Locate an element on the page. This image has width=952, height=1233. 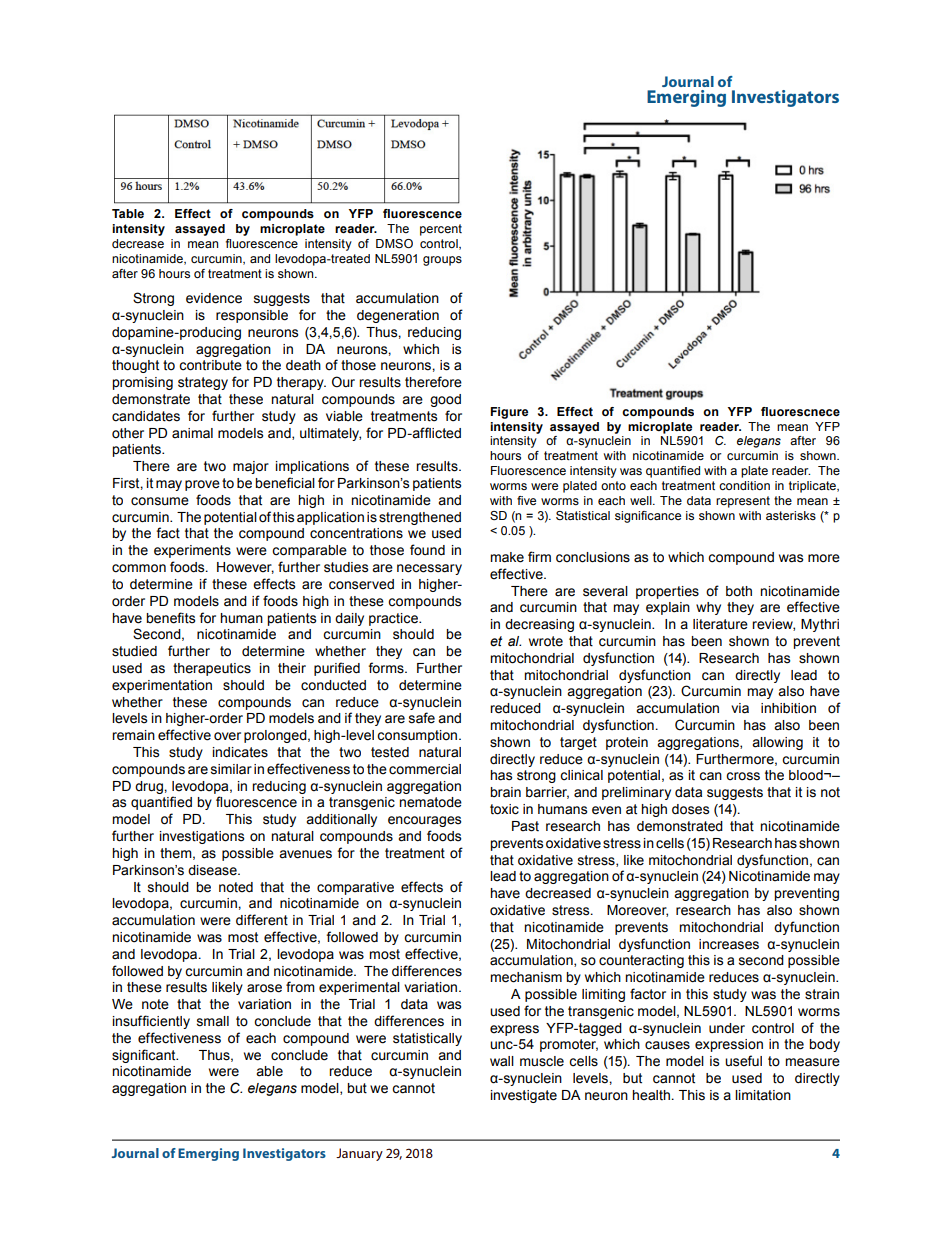
therapeutics is located at coordinates (212, 669).
